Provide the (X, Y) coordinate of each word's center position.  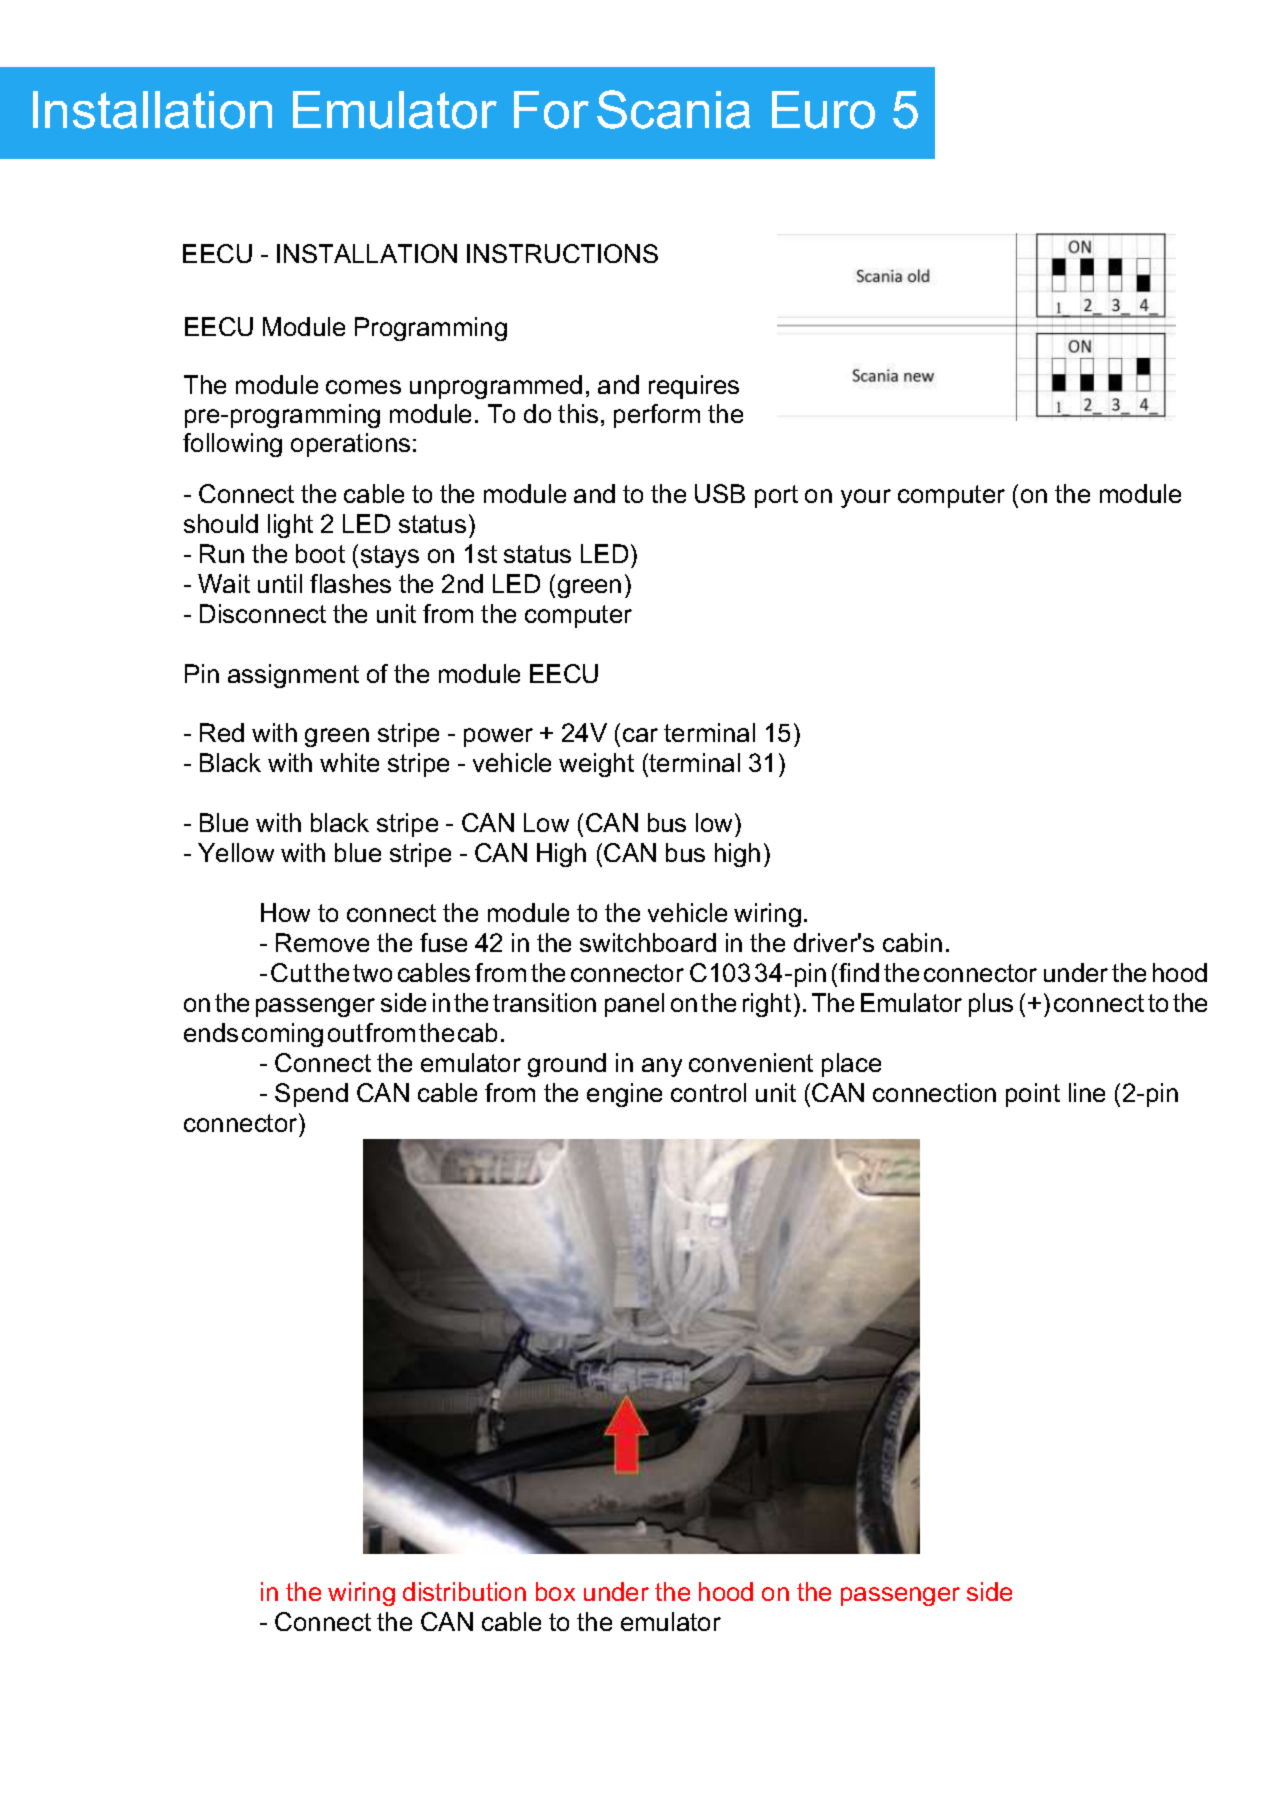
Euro (823, 110)
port (776, 496)
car (640, 735)
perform (657, 416)
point (1033, 1095)
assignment (293, 676)
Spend (311, 1095)
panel (634, 1005)
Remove (322, 942)
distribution (464, 1591)
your (866, 498)
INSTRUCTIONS (562, 253)
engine (624, 1095)
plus (991, 1005)
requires (694, 387)
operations (350, 445)
